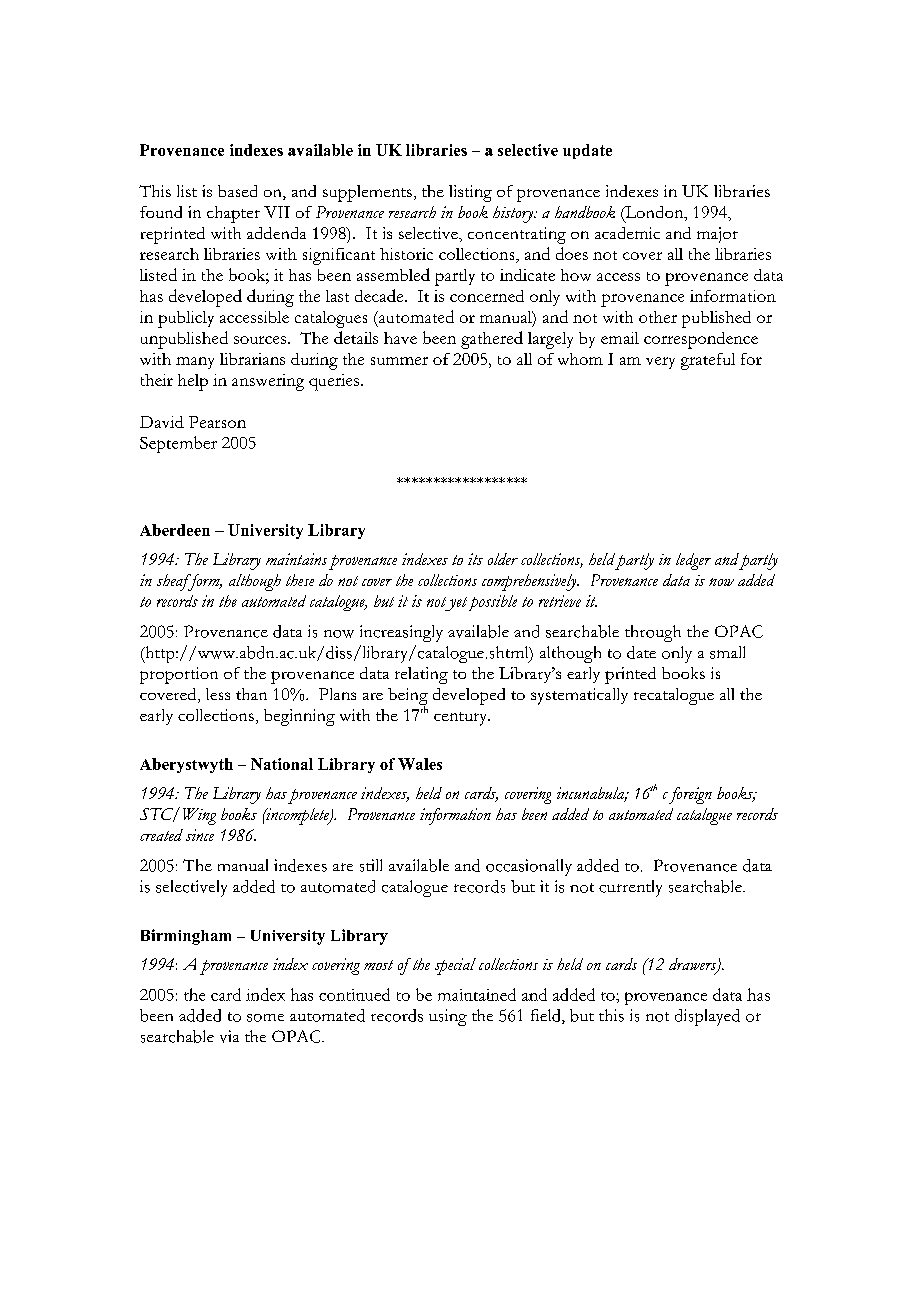  Describe the element at coordinates (420, 764) in the screenshot. I see `Wales` at that location.
